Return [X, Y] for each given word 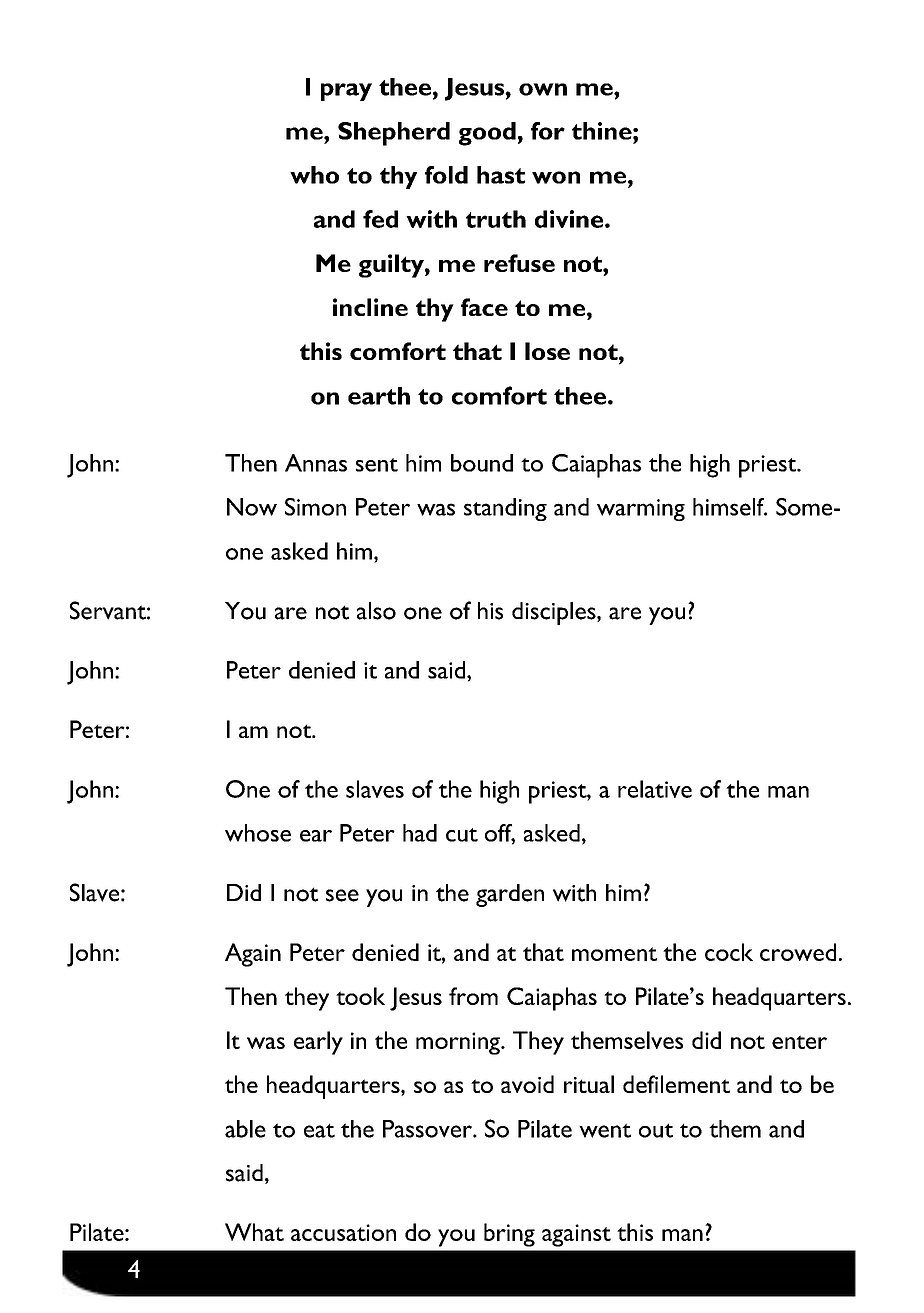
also [376, 611]
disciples [555, 613]
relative [655, 789]
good [487, 134]
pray [346, 92]
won [556, 177]
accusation [343, 1232]
